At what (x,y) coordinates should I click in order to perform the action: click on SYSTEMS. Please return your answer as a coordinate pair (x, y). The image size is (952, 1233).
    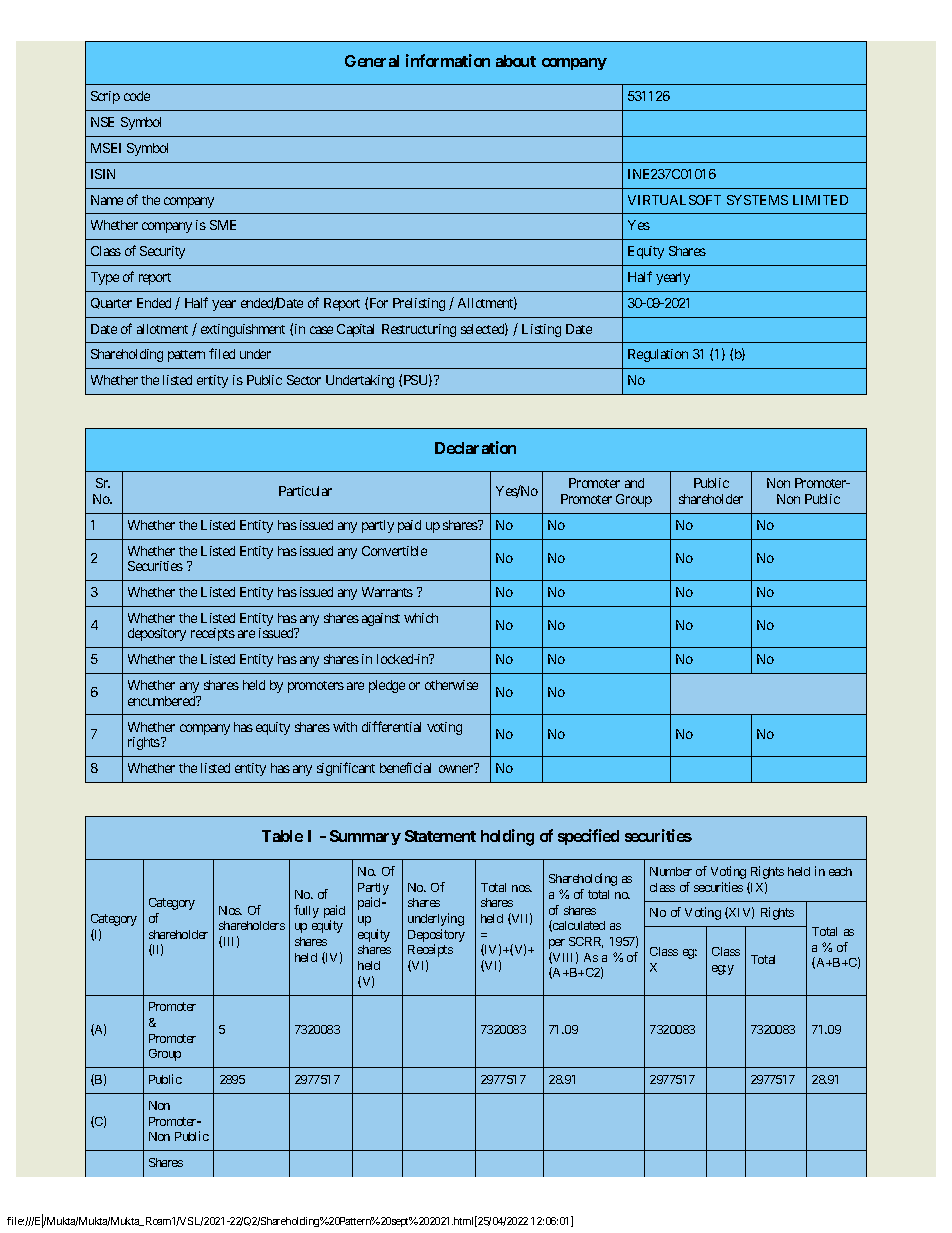
    Looking at the image, I should click on (757, 200).
